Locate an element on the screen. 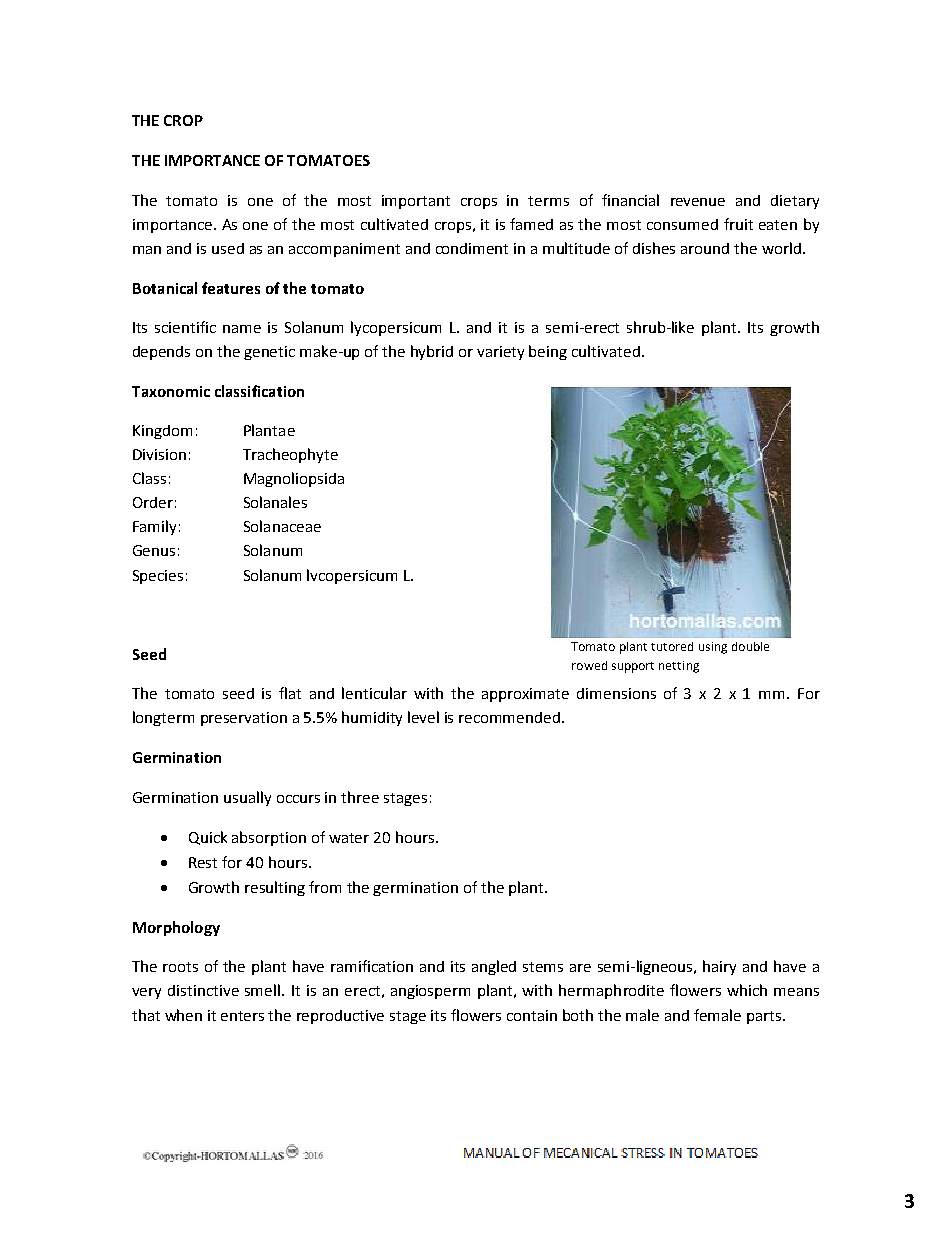 This screenshot has height=1233, width=952. Taxonomic is located at coordinates (171, 391).
